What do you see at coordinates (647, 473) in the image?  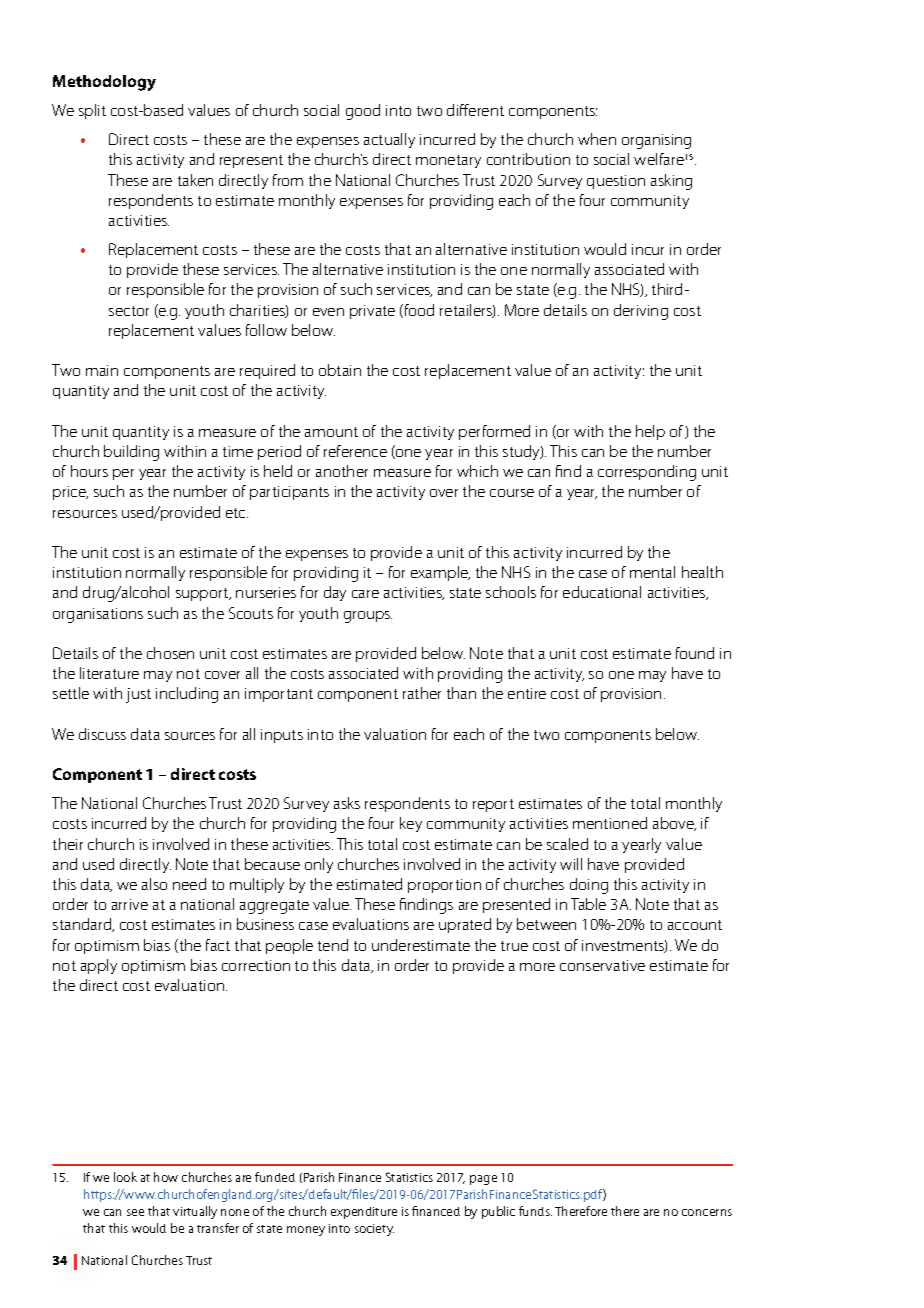 I see `corresponding` at bounding box center [647, 473].
